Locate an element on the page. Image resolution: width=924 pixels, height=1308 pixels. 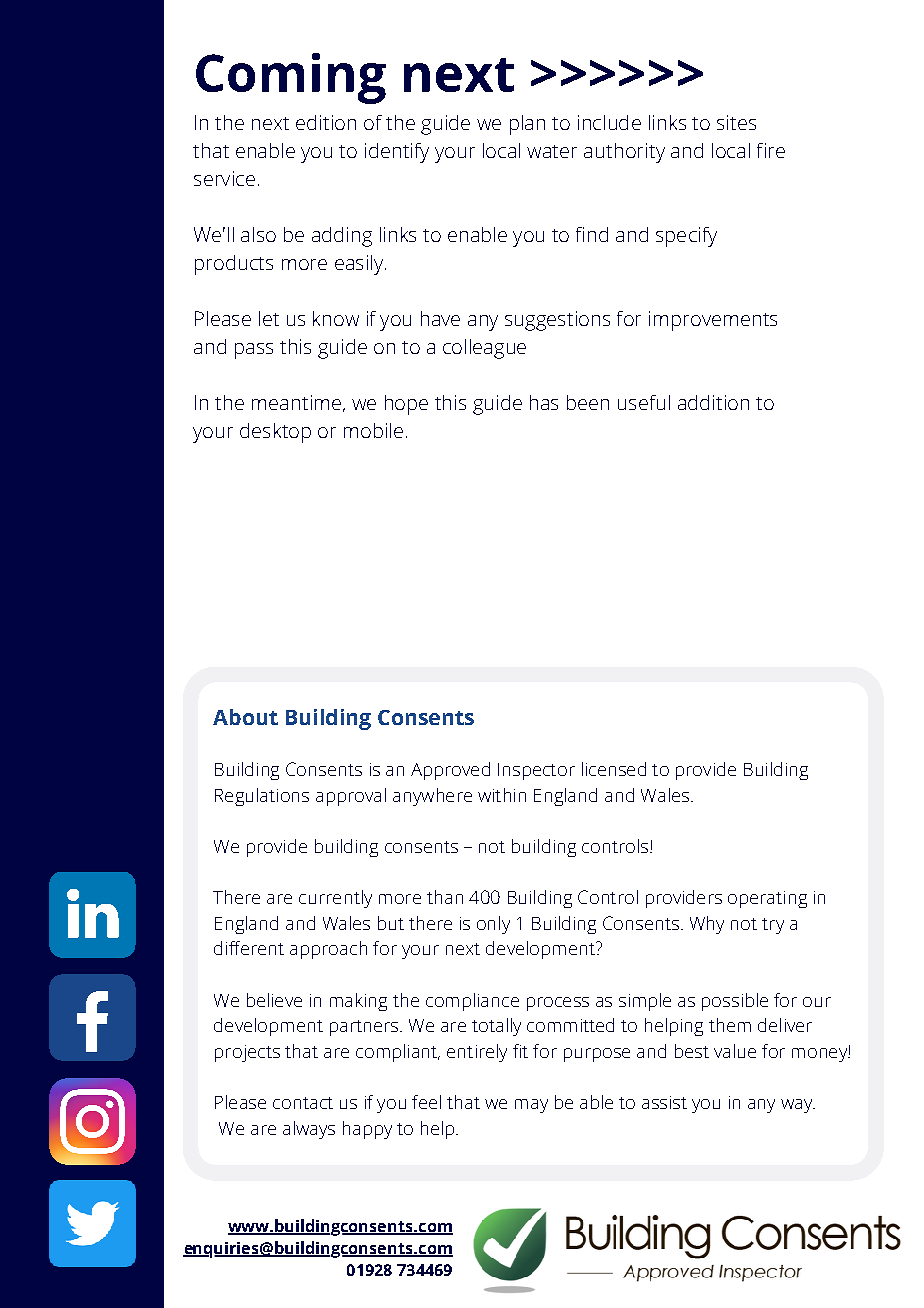
within is located at coordinates (502, 795).
